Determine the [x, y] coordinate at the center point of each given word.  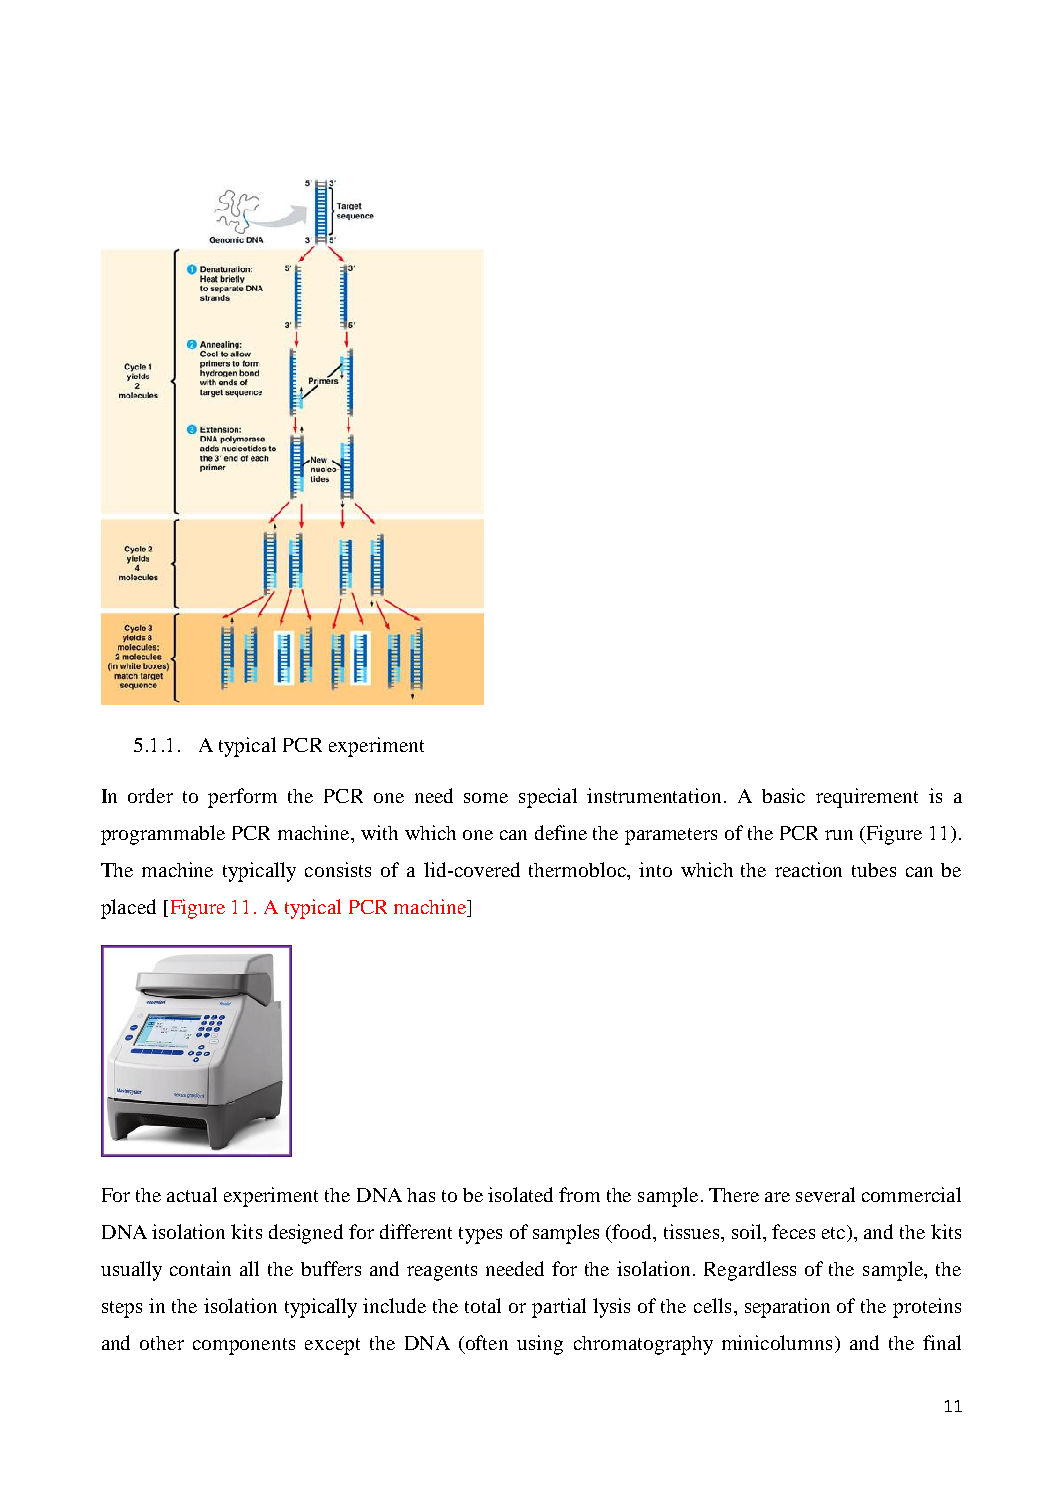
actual [192, 1194]
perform [242, 798]
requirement [867, 798]
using [540, 1345]
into [655, 869]
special [548, 798]
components [244, 1346]
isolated [520, 1194]
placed [128, 909]
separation [787, 1308]
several [825, 1194]
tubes [874, 870]
